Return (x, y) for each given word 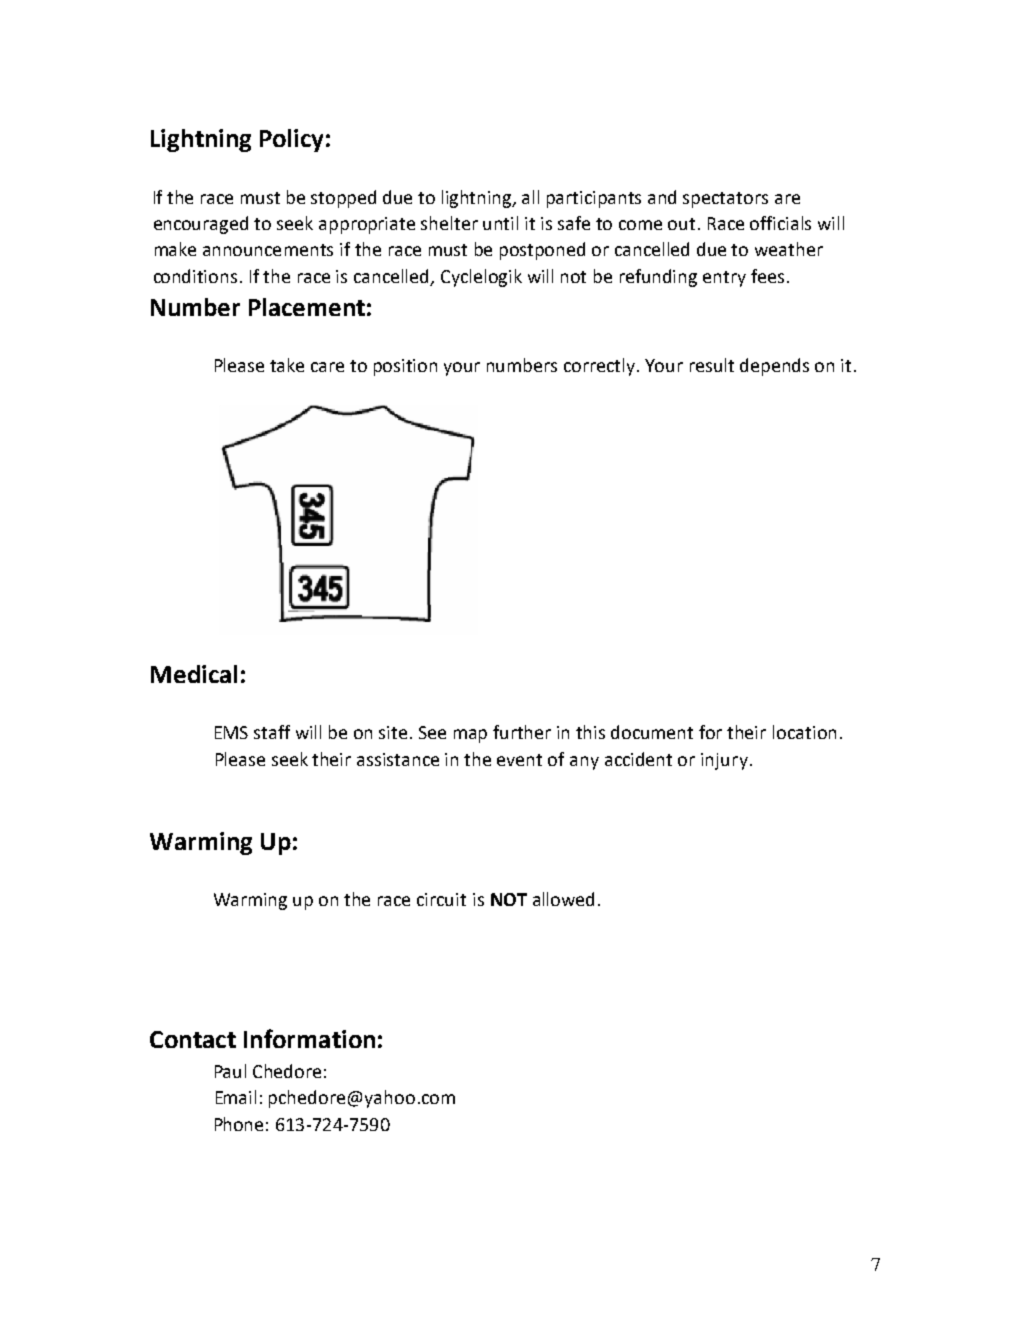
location (804, 732)
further (522, 732)
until (500, 223)
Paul (230, 1071)
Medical (194, 674)
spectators (725, 200)
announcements (268, 250)
